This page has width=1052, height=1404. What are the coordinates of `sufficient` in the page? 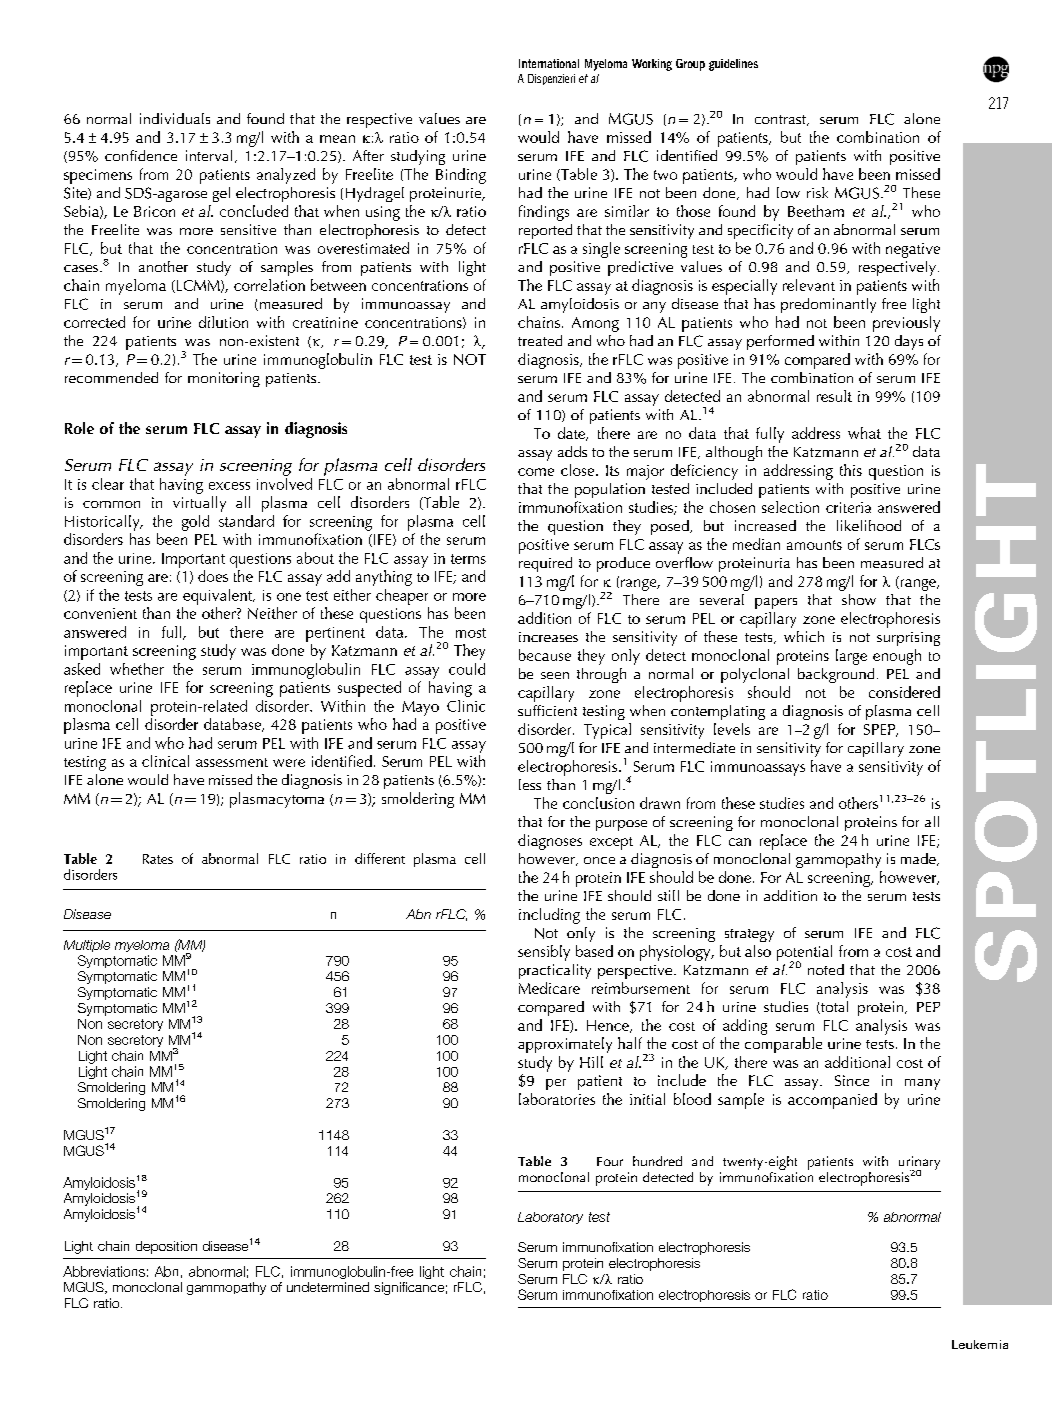 It's located at (547, 710).
